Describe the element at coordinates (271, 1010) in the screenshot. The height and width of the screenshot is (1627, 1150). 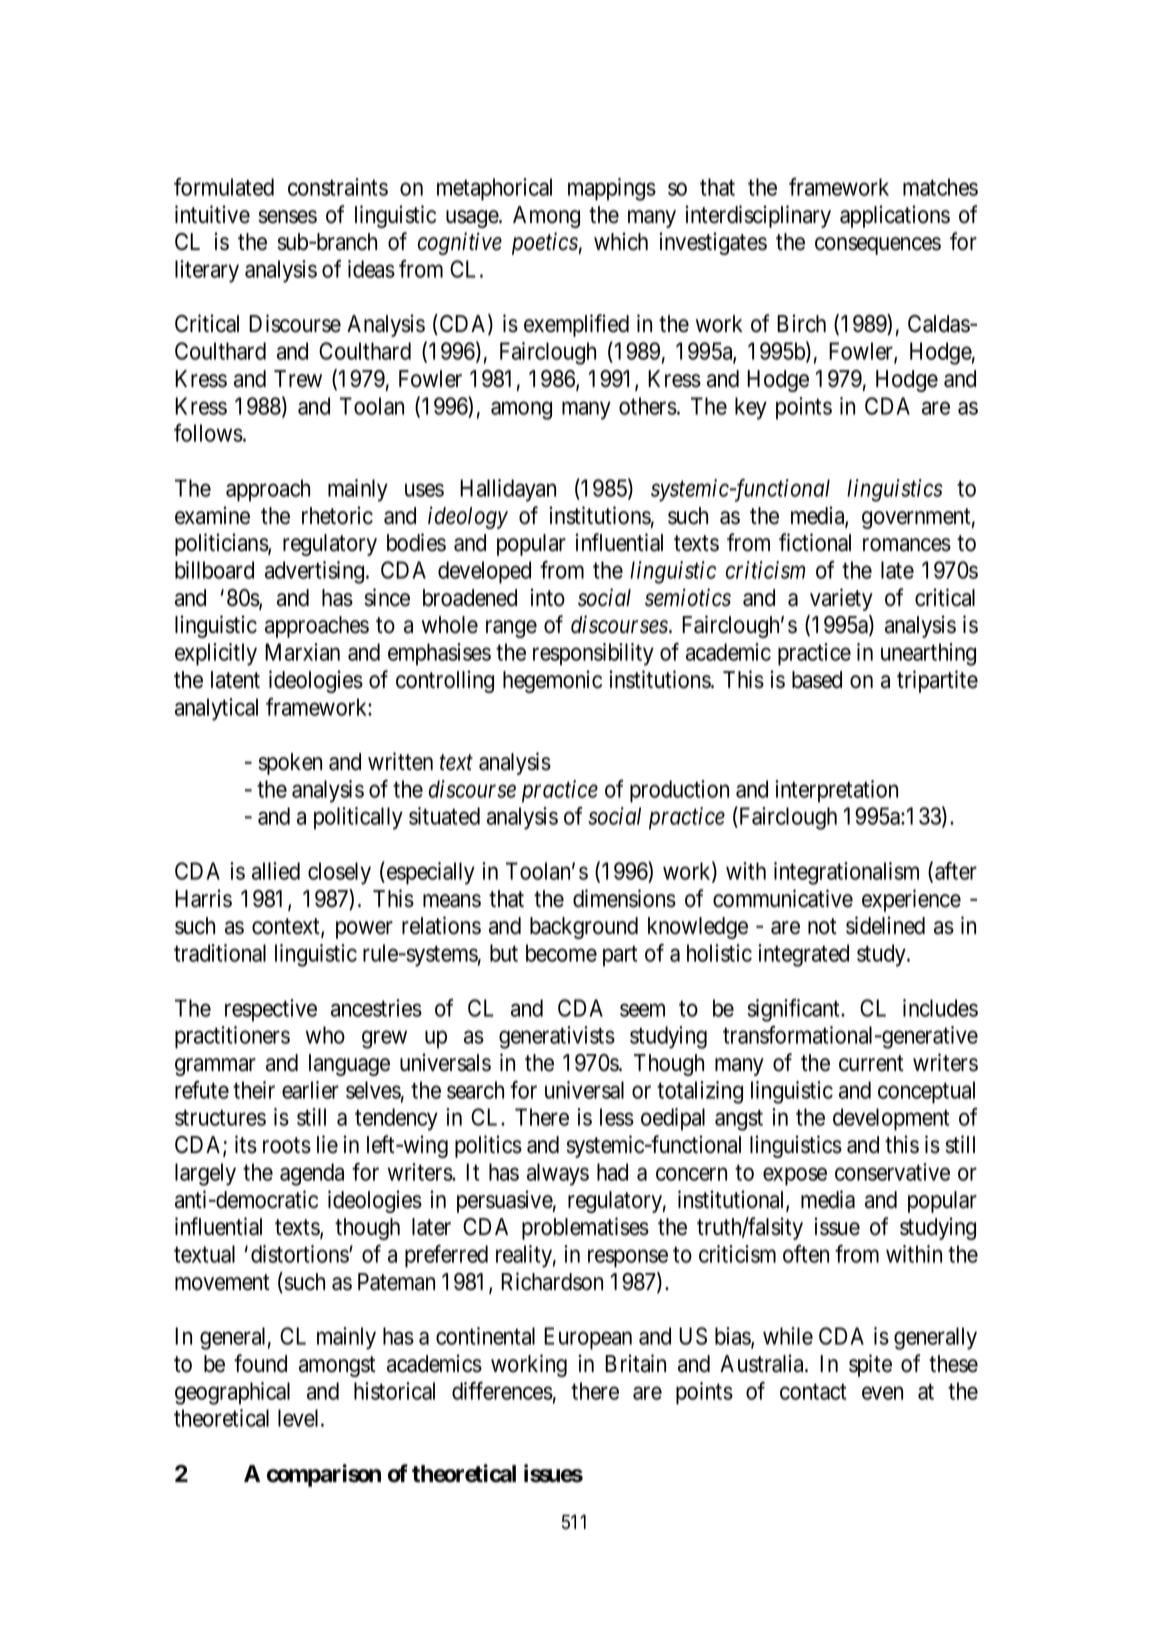
I see `respective` at that location.
